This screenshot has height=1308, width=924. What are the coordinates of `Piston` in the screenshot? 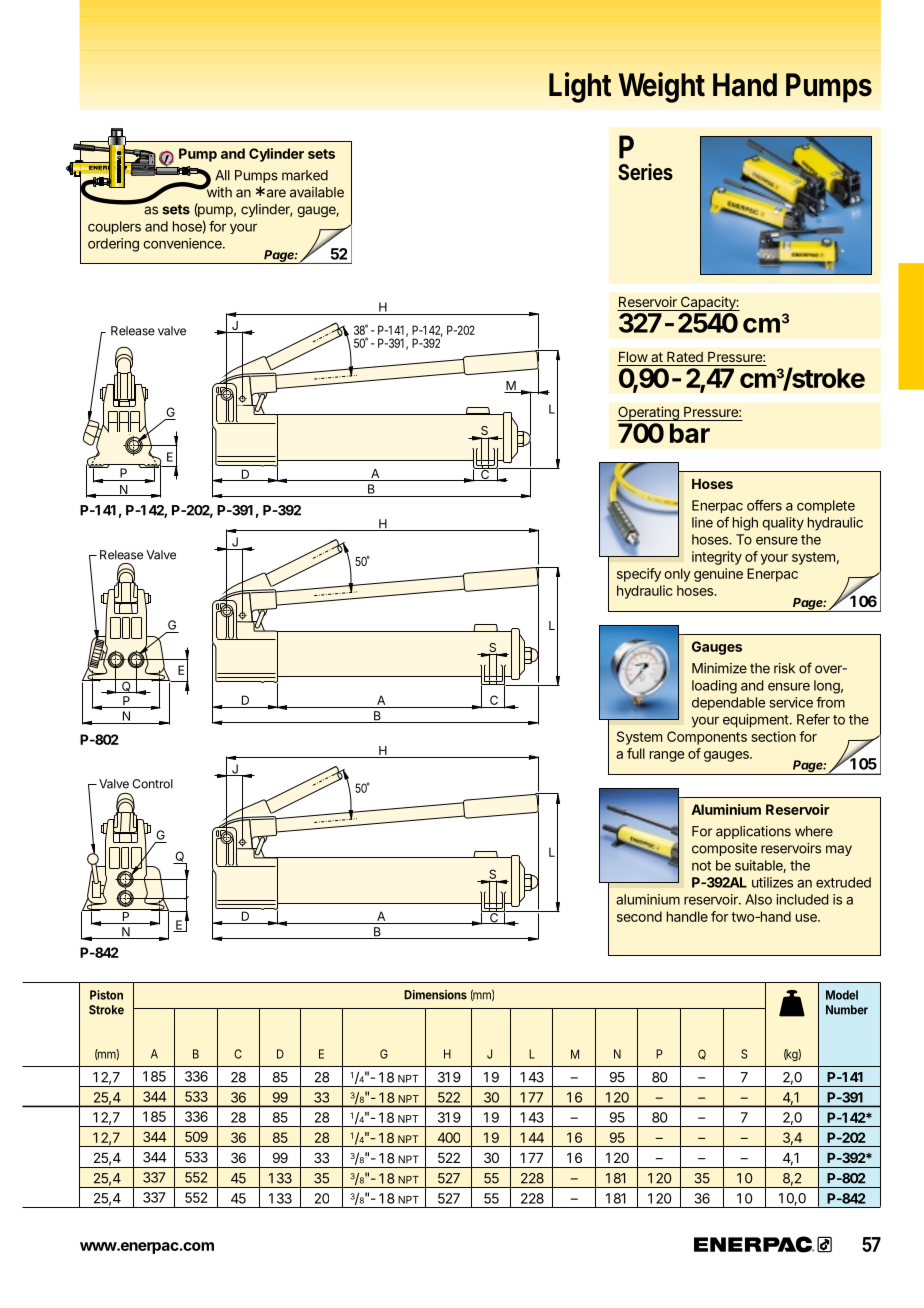 It's located at (106, 995).
